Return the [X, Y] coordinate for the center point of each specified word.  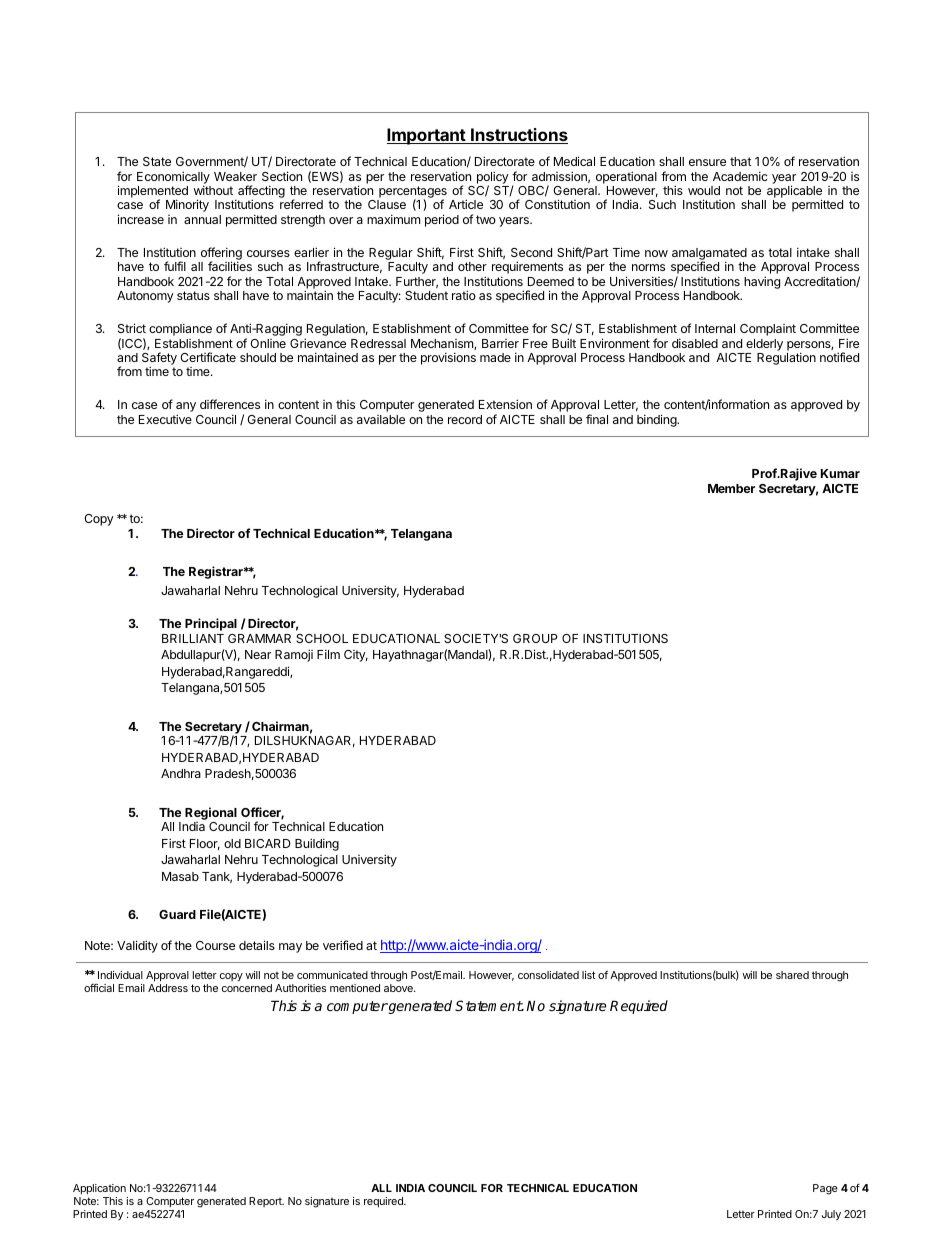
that [741, 161]
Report [266, 1202]
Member [731, 488]
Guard [177, 914]
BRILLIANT [193, 638]
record [465, 419]
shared [792, 975]
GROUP [535, 638]
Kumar [840, 473]
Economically [173, 178]
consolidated [548, 975]
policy [493, 178]
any [186, 408]
